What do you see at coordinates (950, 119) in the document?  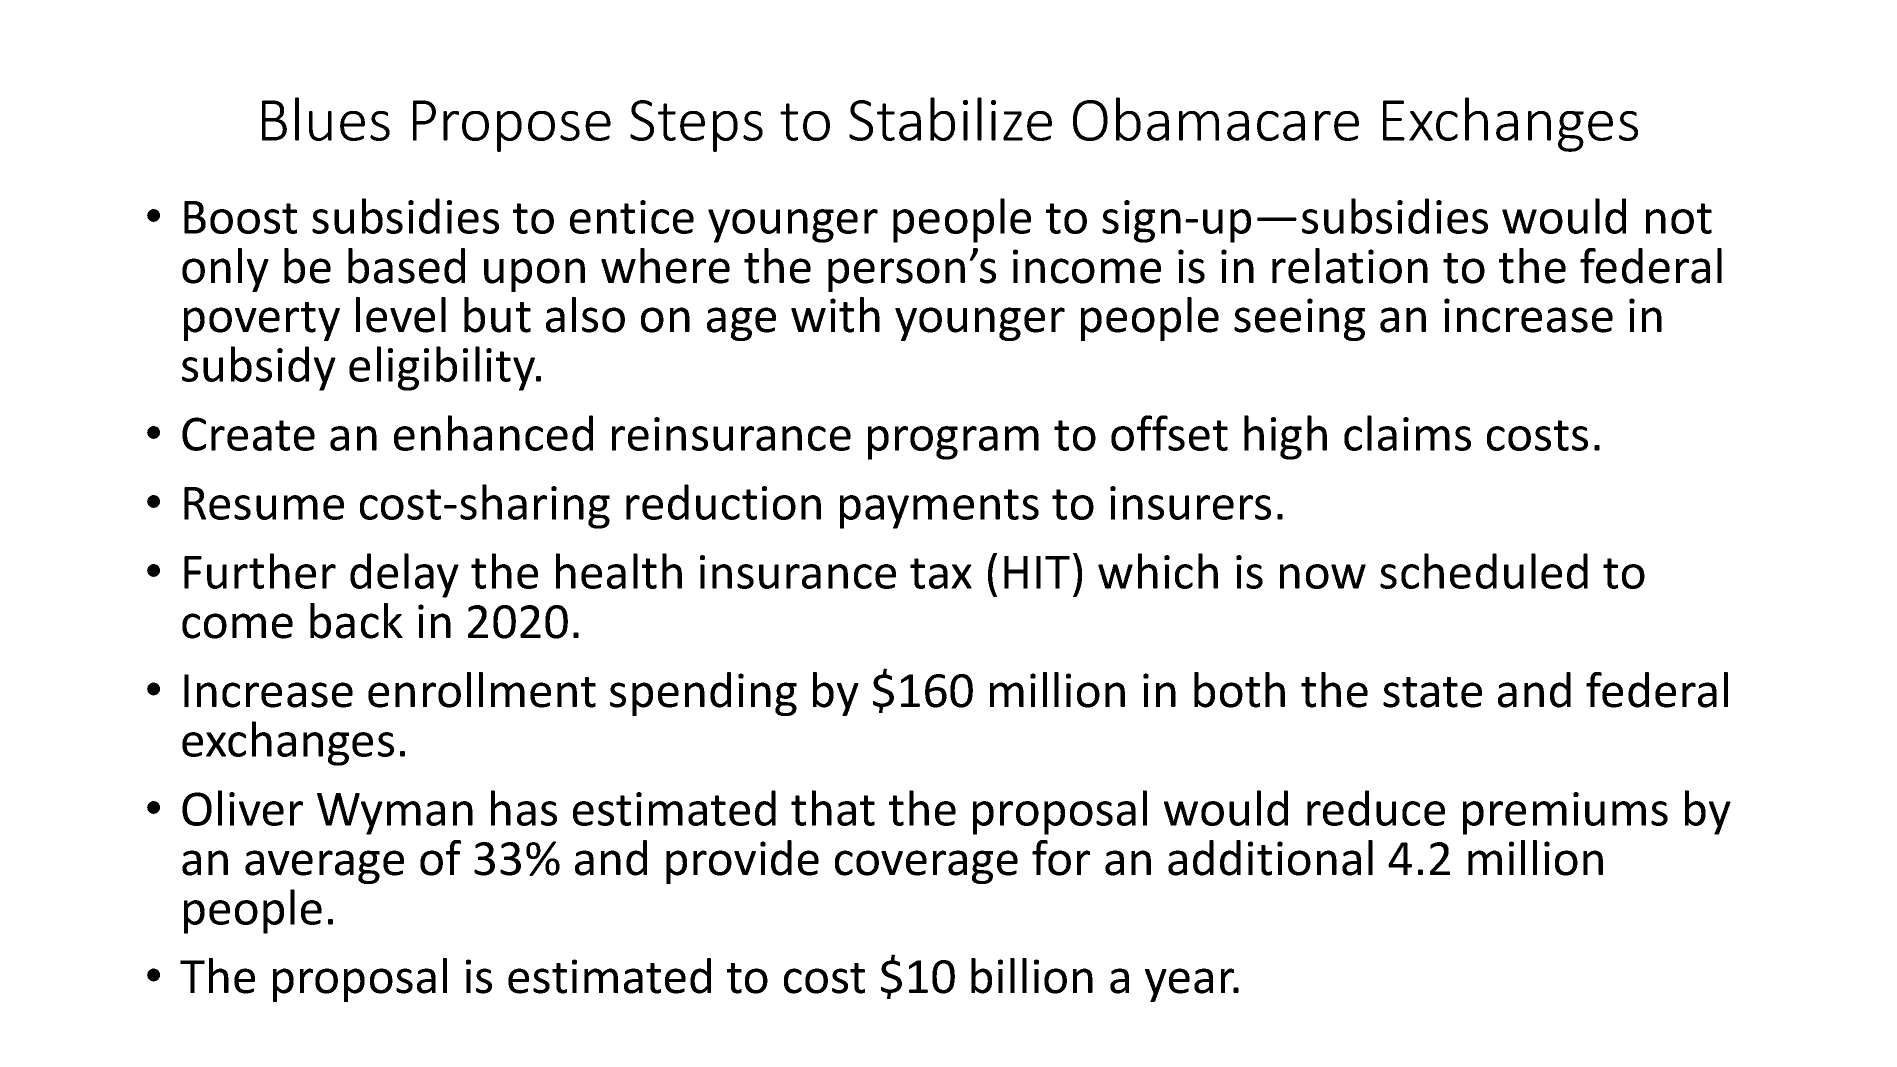 I see `Stabilize` at bounding box center [950, 119].
